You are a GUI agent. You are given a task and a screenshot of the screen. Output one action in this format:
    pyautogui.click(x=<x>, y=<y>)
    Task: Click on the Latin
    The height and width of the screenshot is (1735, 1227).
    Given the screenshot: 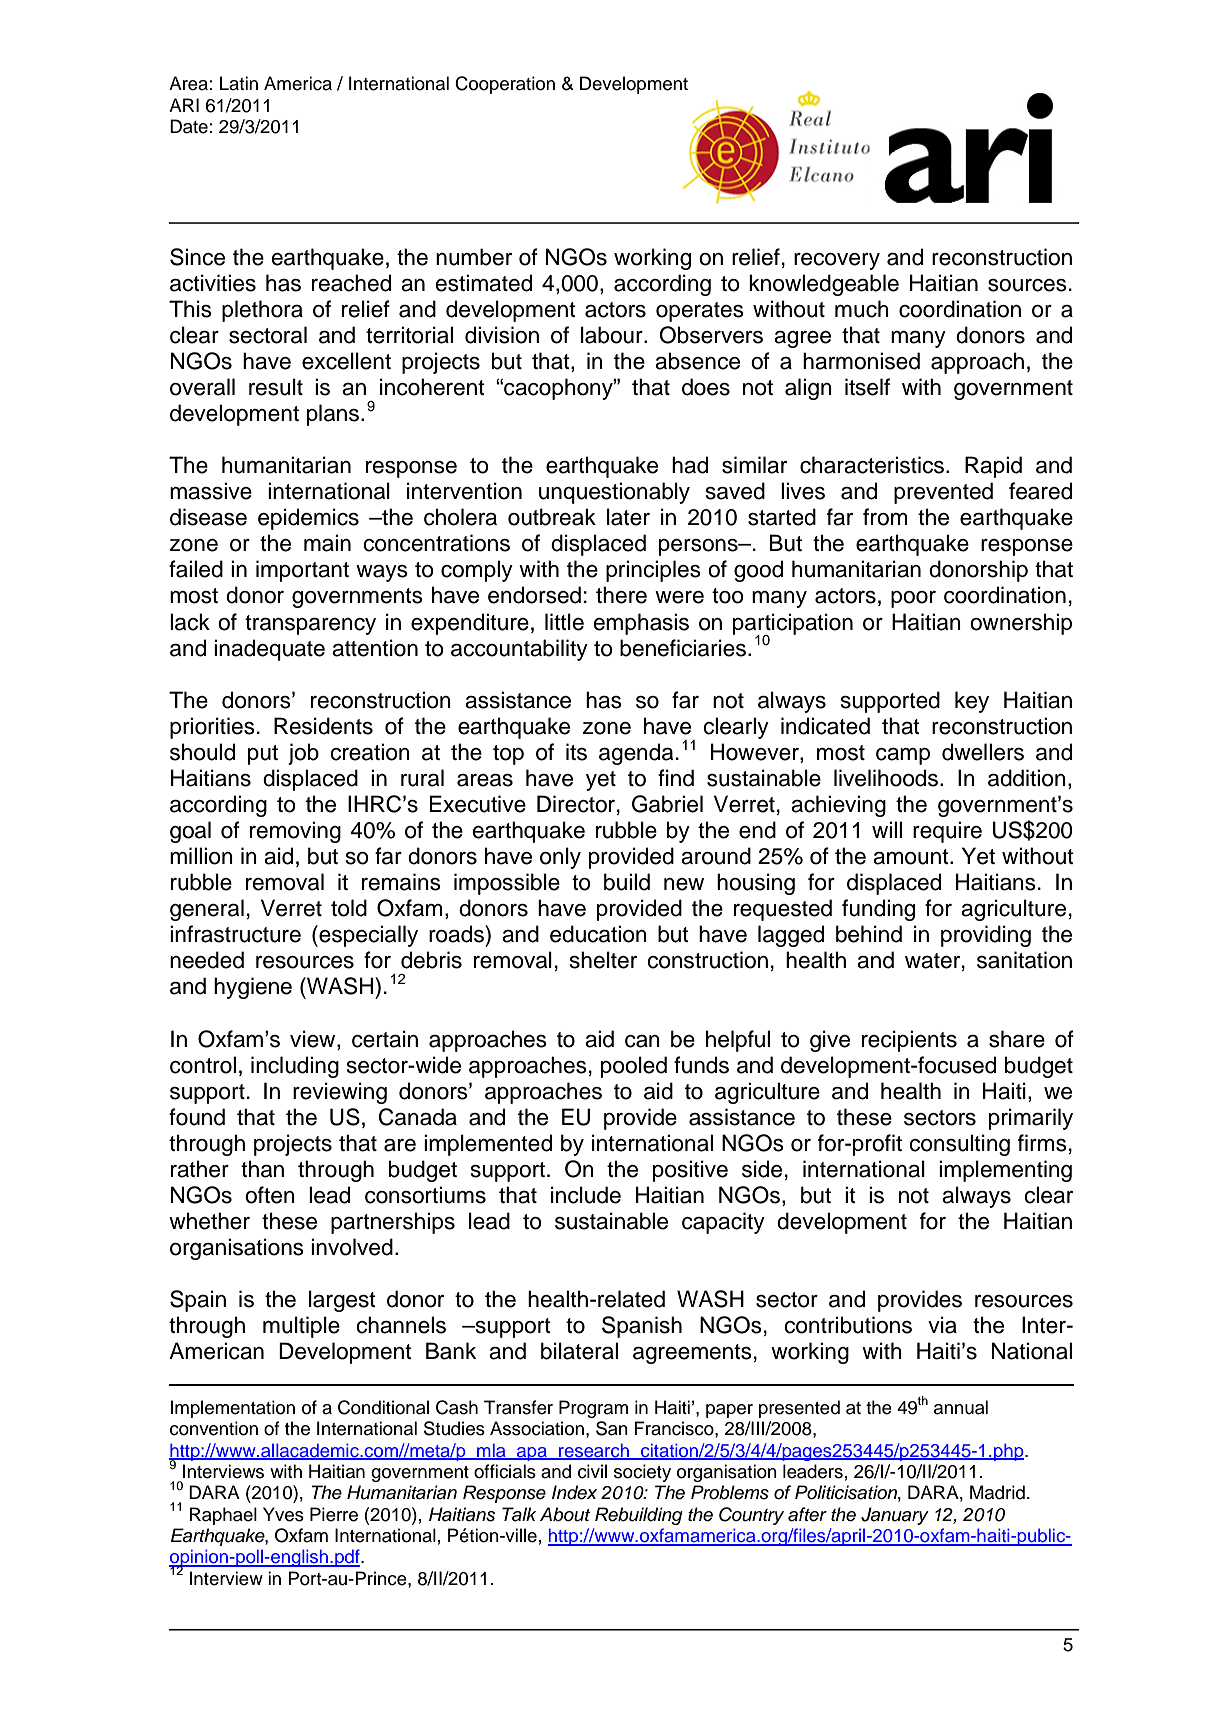 What is the action you would take?
    pyautogui.click(x=239, y=83)
